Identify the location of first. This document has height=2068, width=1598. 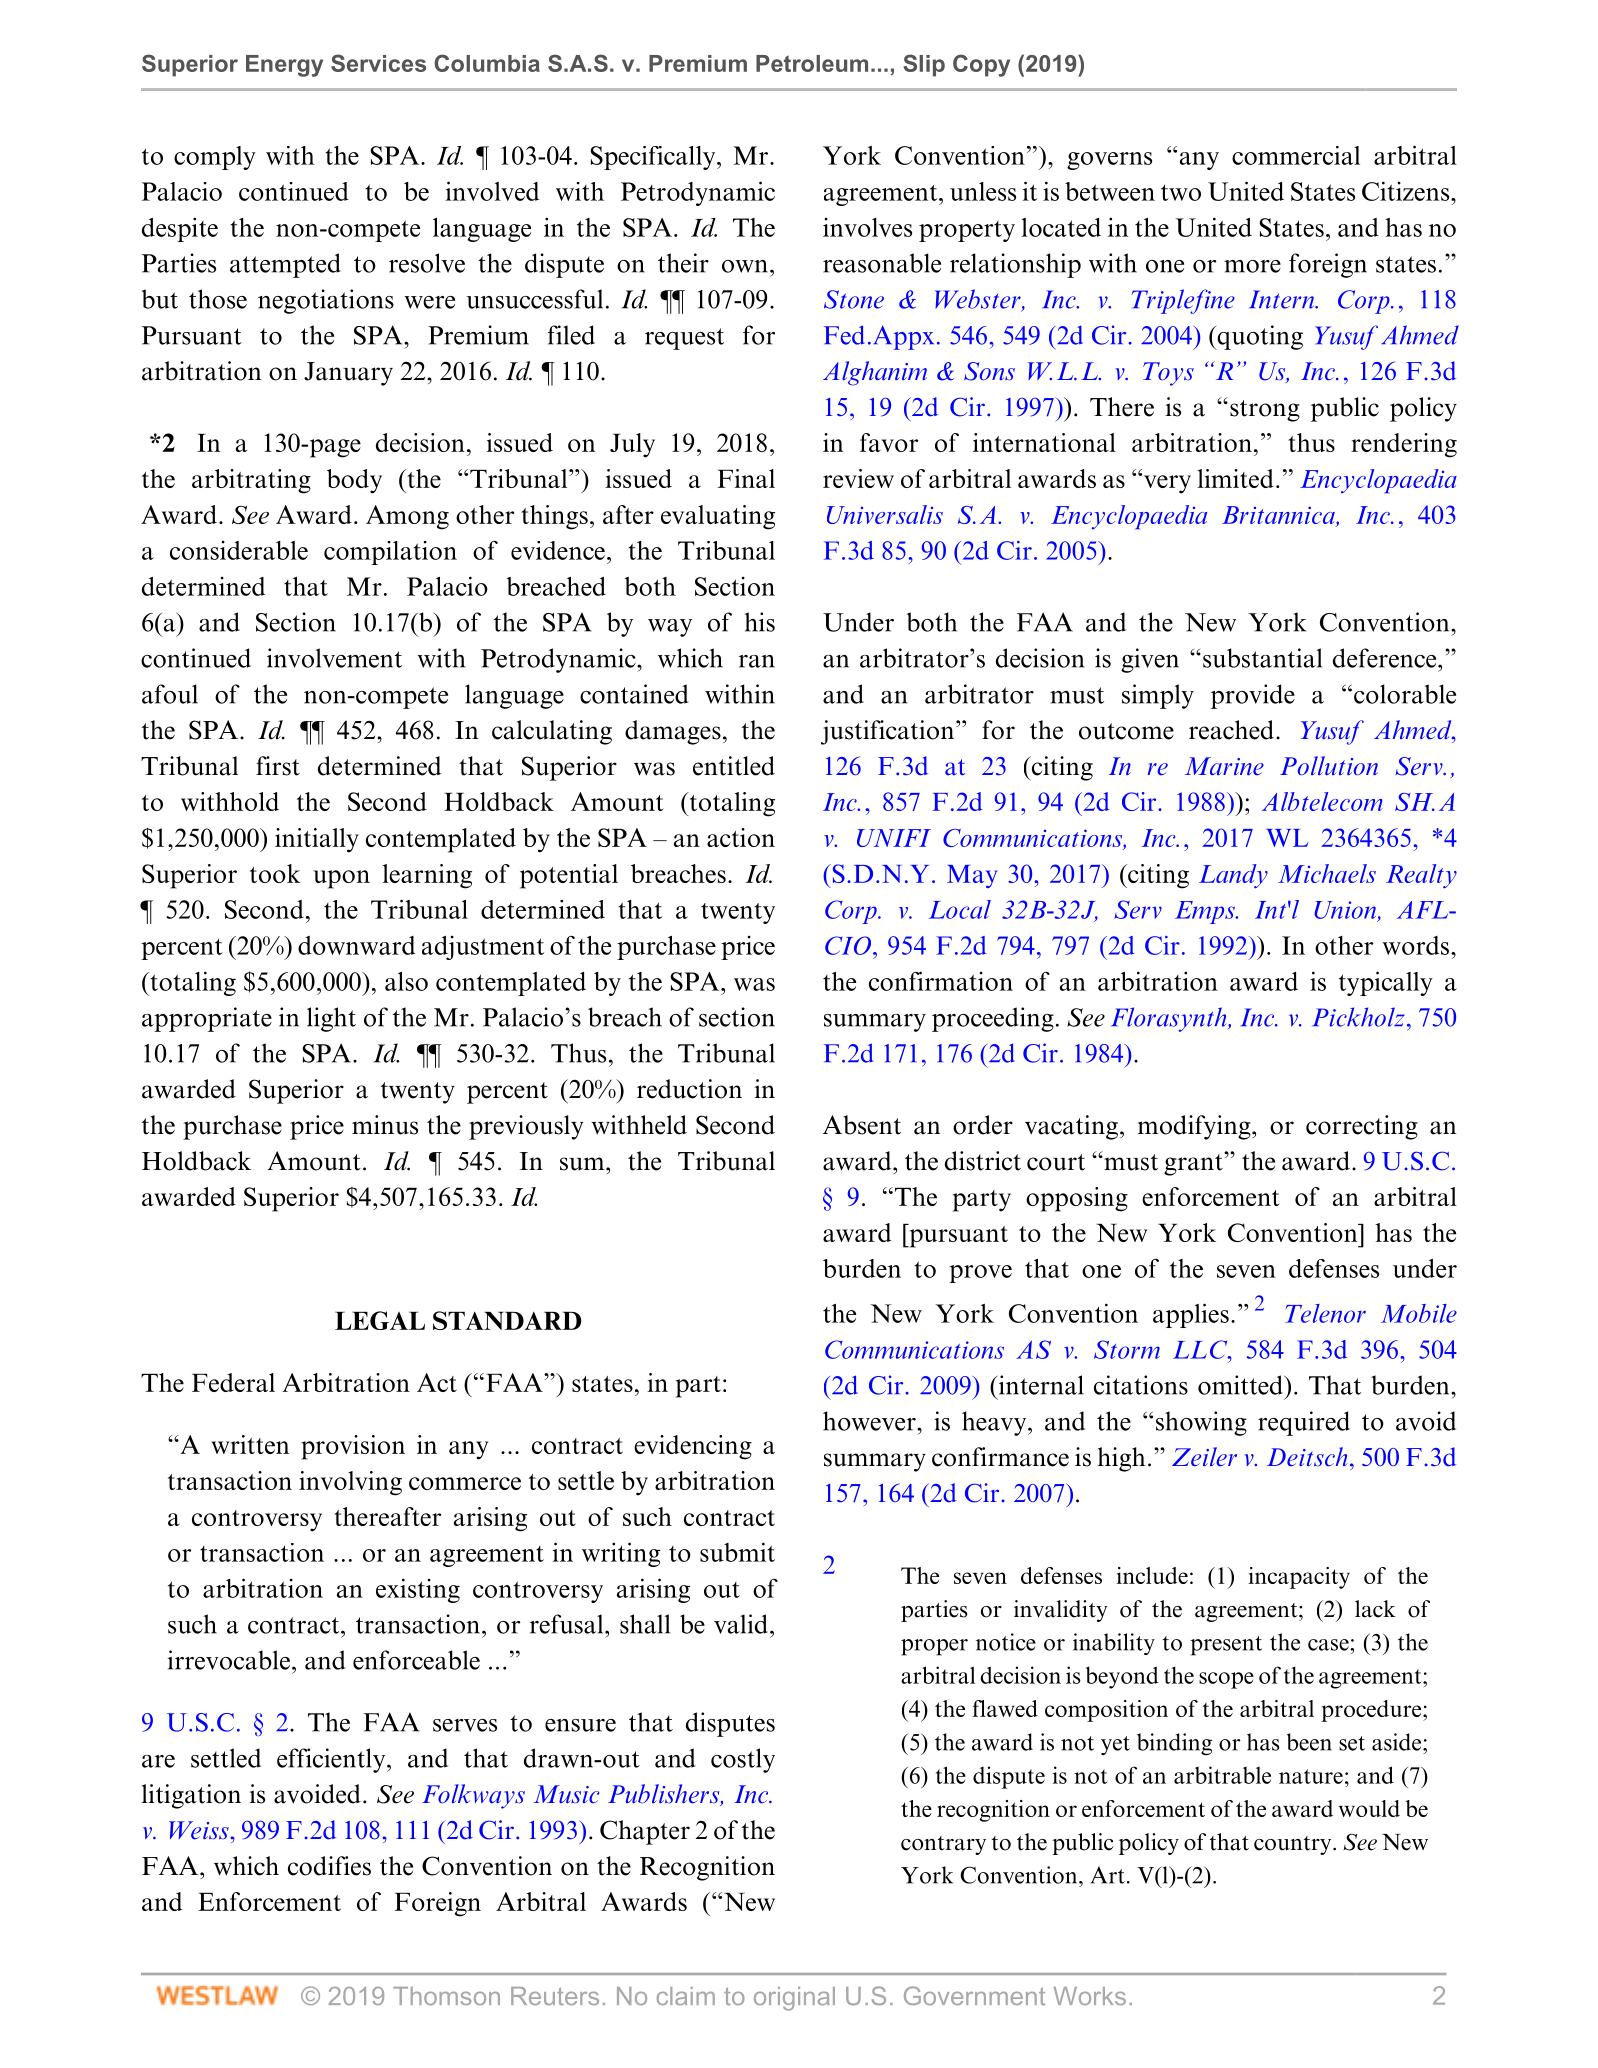
(278, 766).
